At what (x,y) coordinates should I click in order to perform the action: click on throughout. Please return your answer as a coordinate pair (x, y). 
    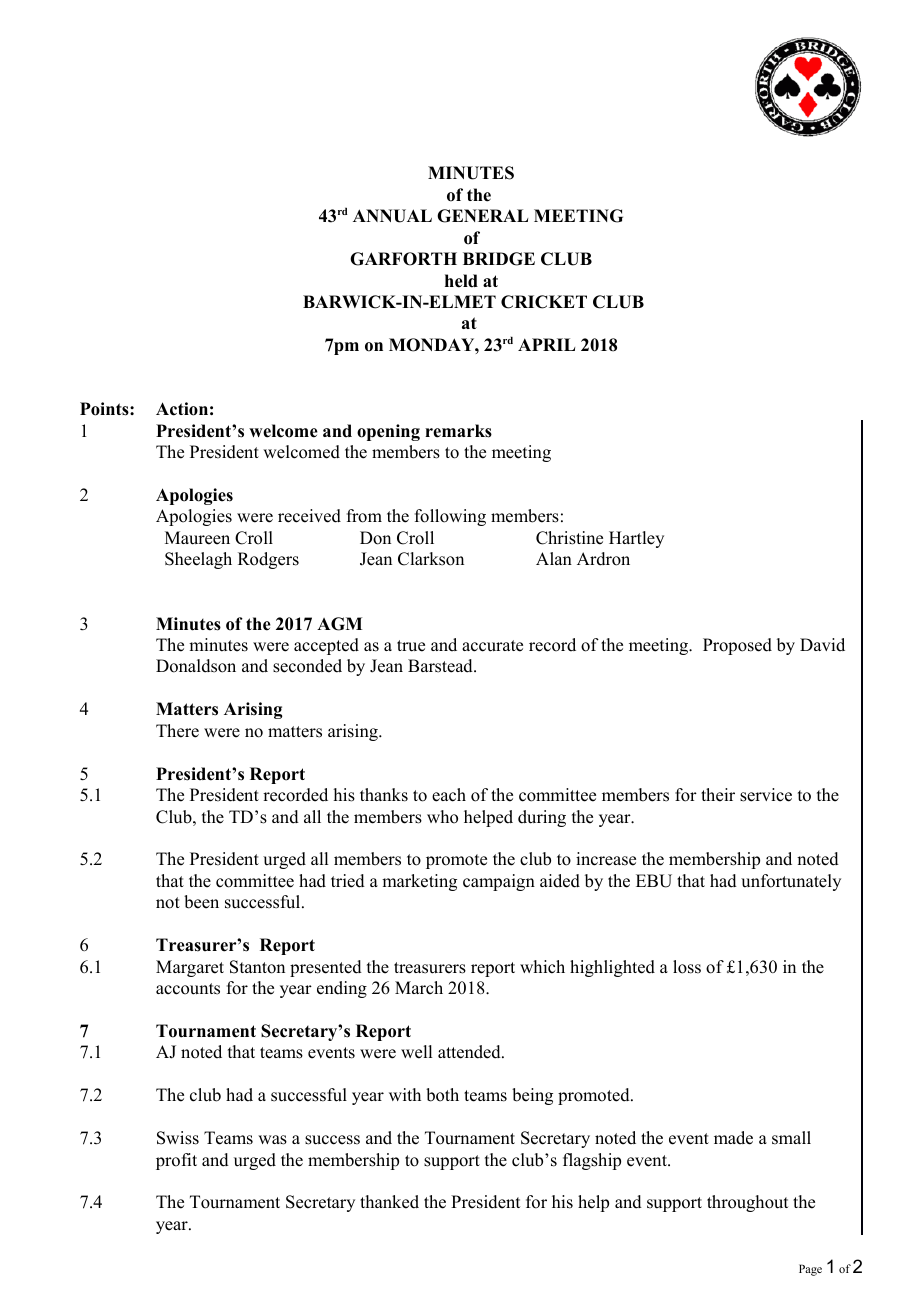
    Looking at the image, I should click on (747, 1203).
